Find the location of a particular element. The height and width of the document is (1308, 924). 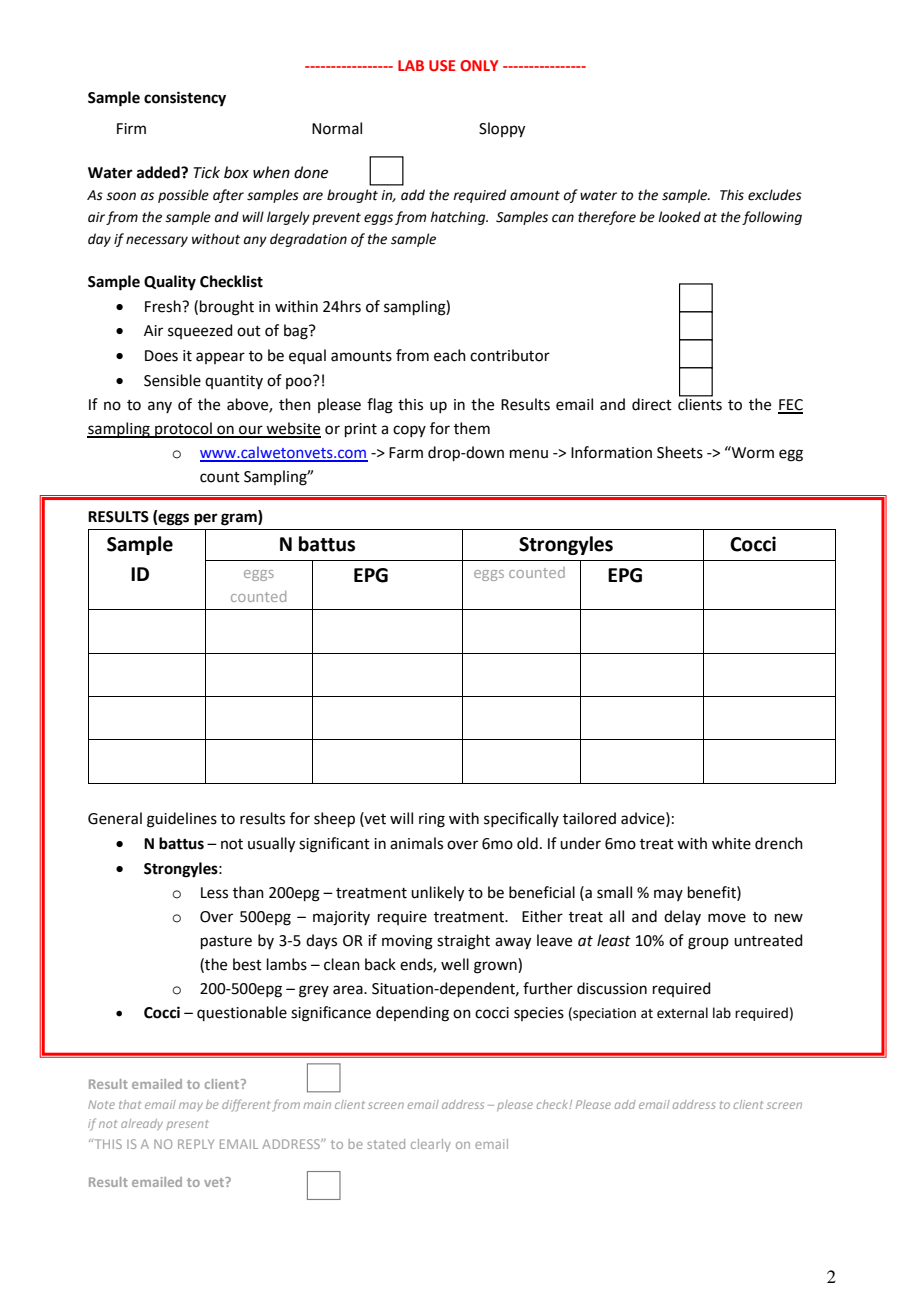

ring is located at coordinates (432, 820).
